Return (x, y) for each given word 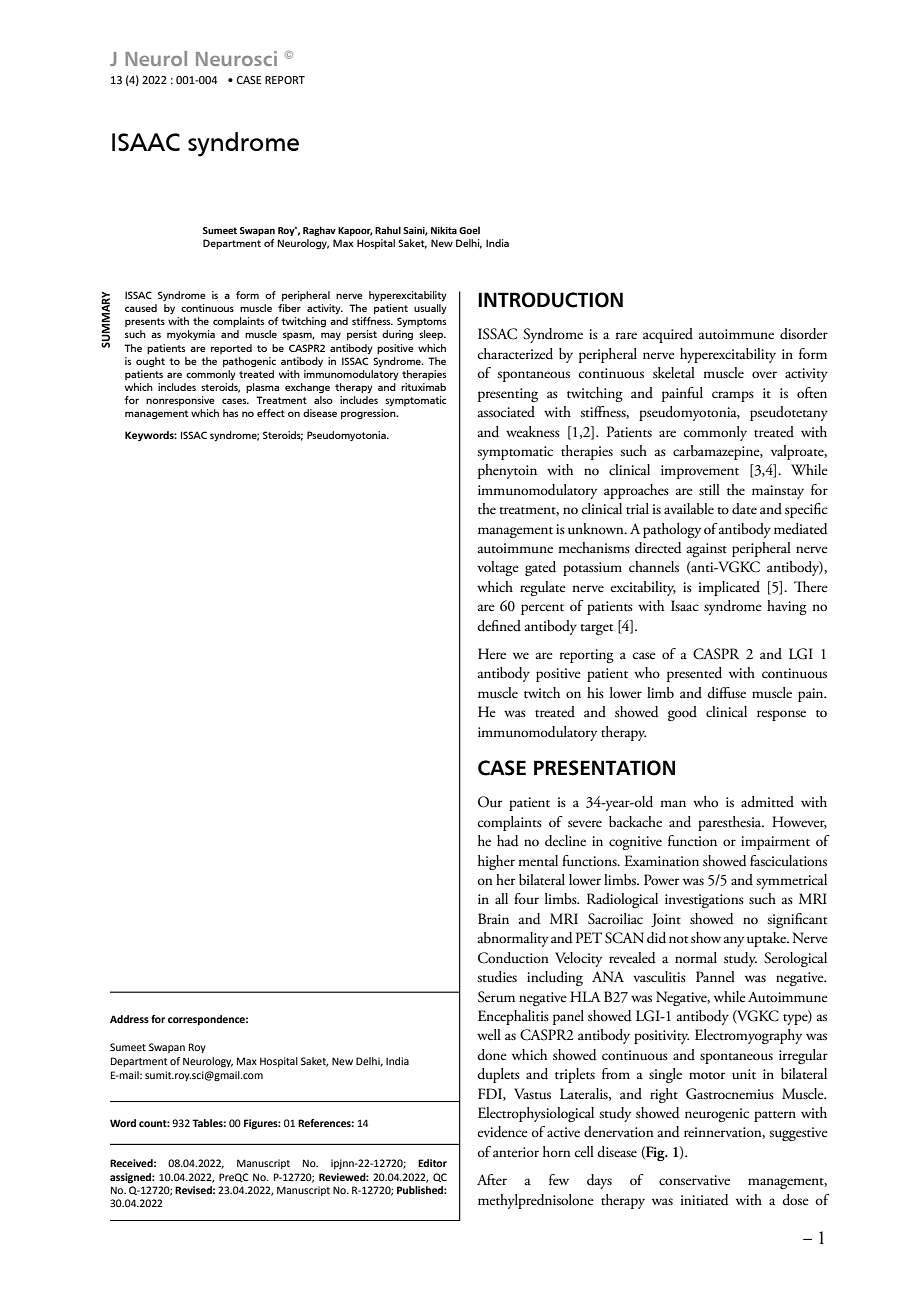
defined (499, 626)
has (230, 413)
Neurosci (236, 58)
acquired (668, 335)
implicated (729, 588)
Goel (469, 230)
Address (129, 1019)
